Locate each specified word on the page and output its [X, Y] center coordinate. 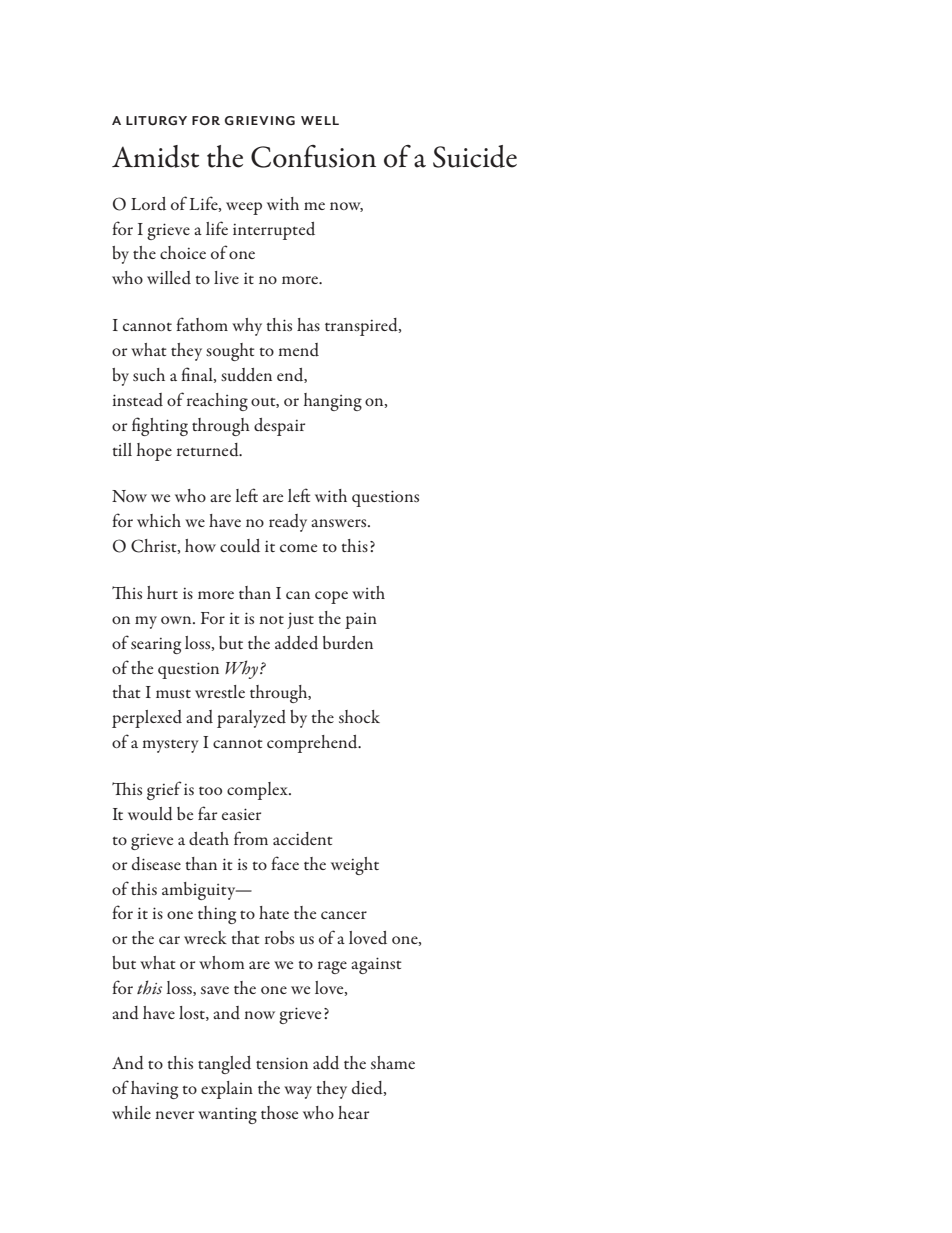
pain [361, 621]
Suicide [475, 156]
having [154, 1090]
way [298, 1092]
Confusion [313, 156]
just [300, 620]
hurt [162, 592]
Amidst [155, 156]
